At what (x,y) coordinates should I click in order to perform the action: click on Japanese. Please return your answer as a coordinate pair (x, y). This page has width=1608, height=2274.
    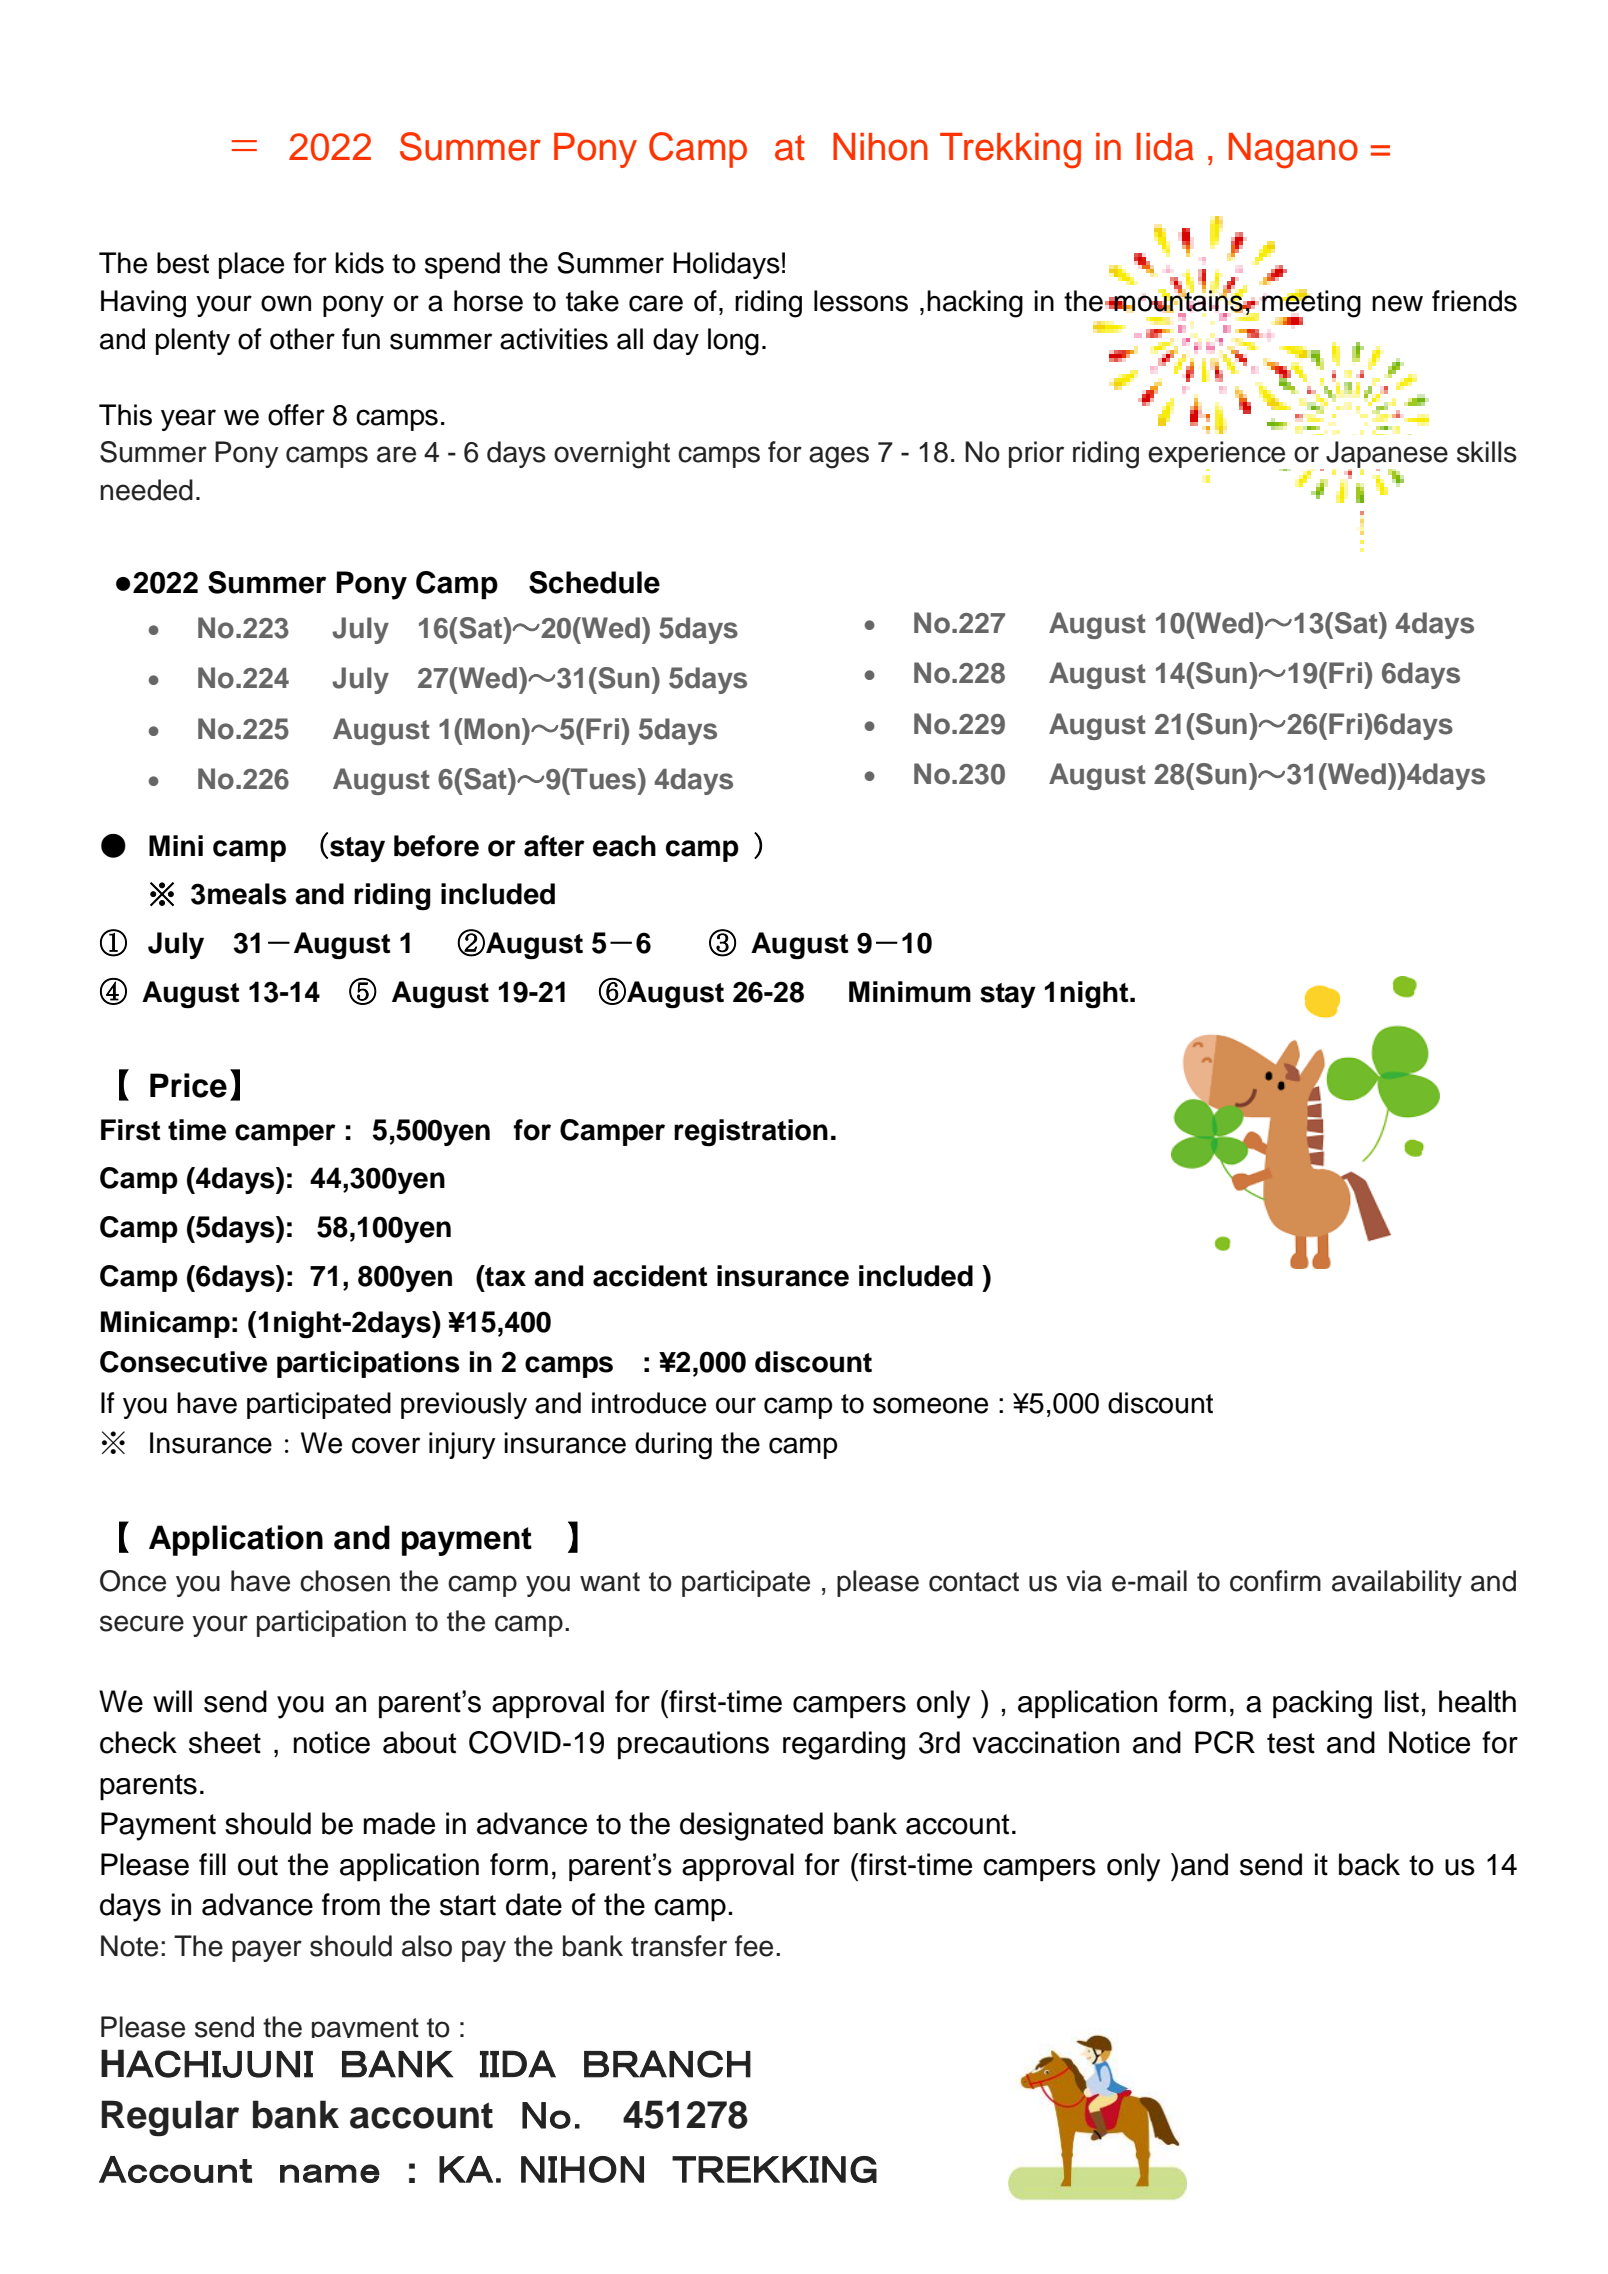
    Looking at the image, I should click on (1387, 456).
